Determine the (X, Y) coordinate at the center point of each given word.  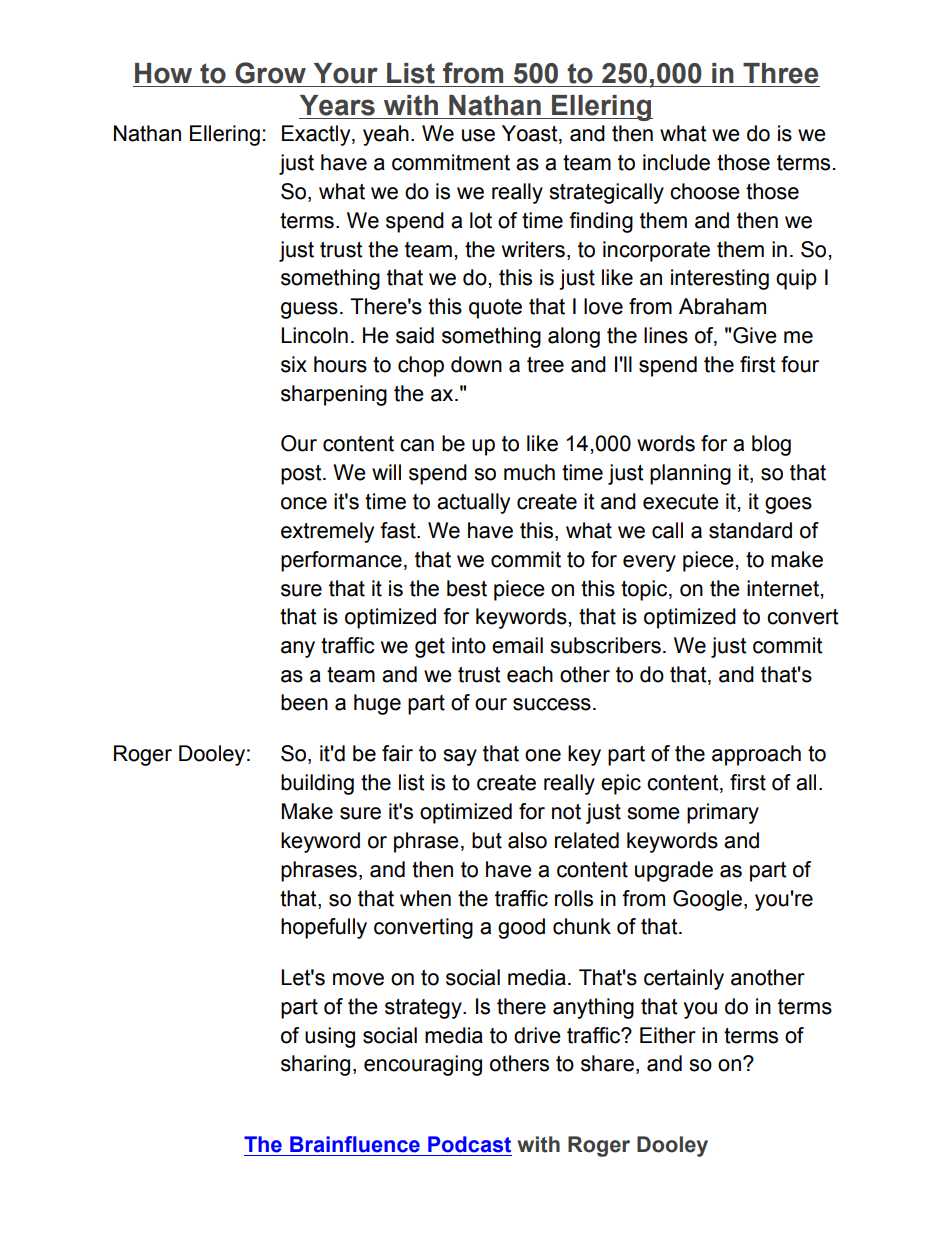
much (529, 472)
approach (756, 755)
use (478, 135)
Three (780, 73)
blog (771, 445)
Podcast (469, 1144)
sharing (315, 1065)
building (317, 784)
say (460, 757)
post (302, 475)
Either (668, 1035)
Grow (270, 73)
